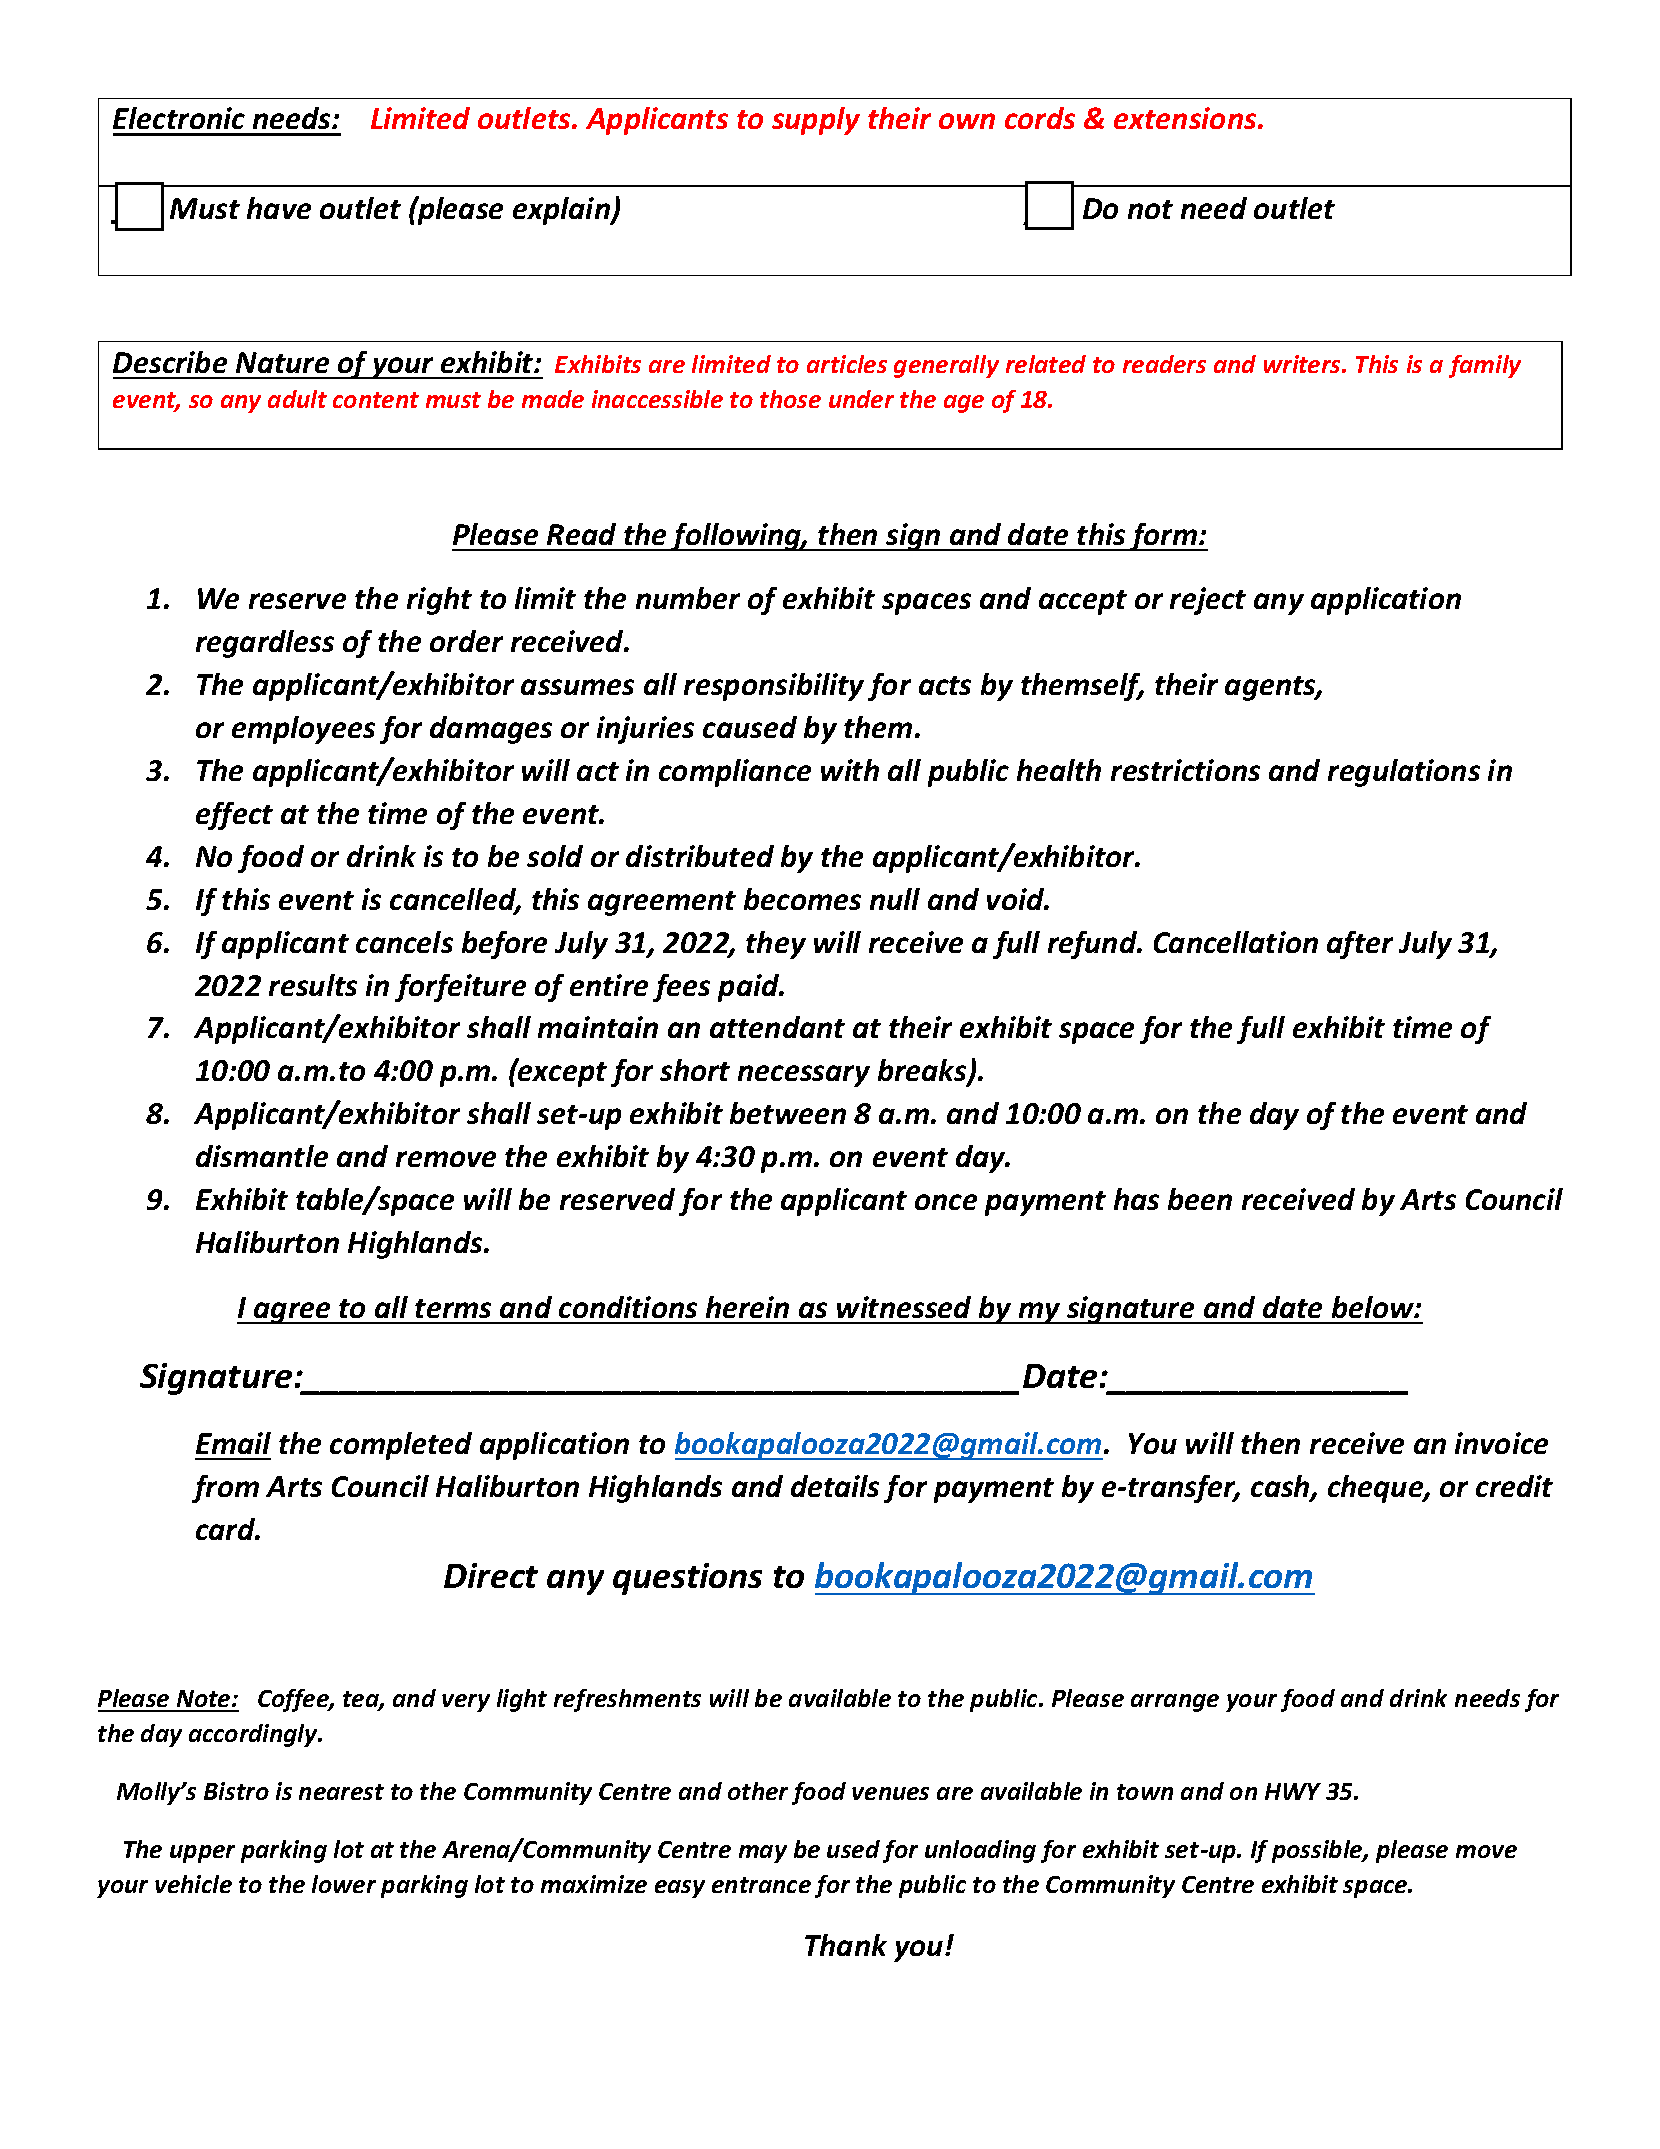 The width and height of the image is (1660, 2149). I want to click on after, so click(1360, 945).
